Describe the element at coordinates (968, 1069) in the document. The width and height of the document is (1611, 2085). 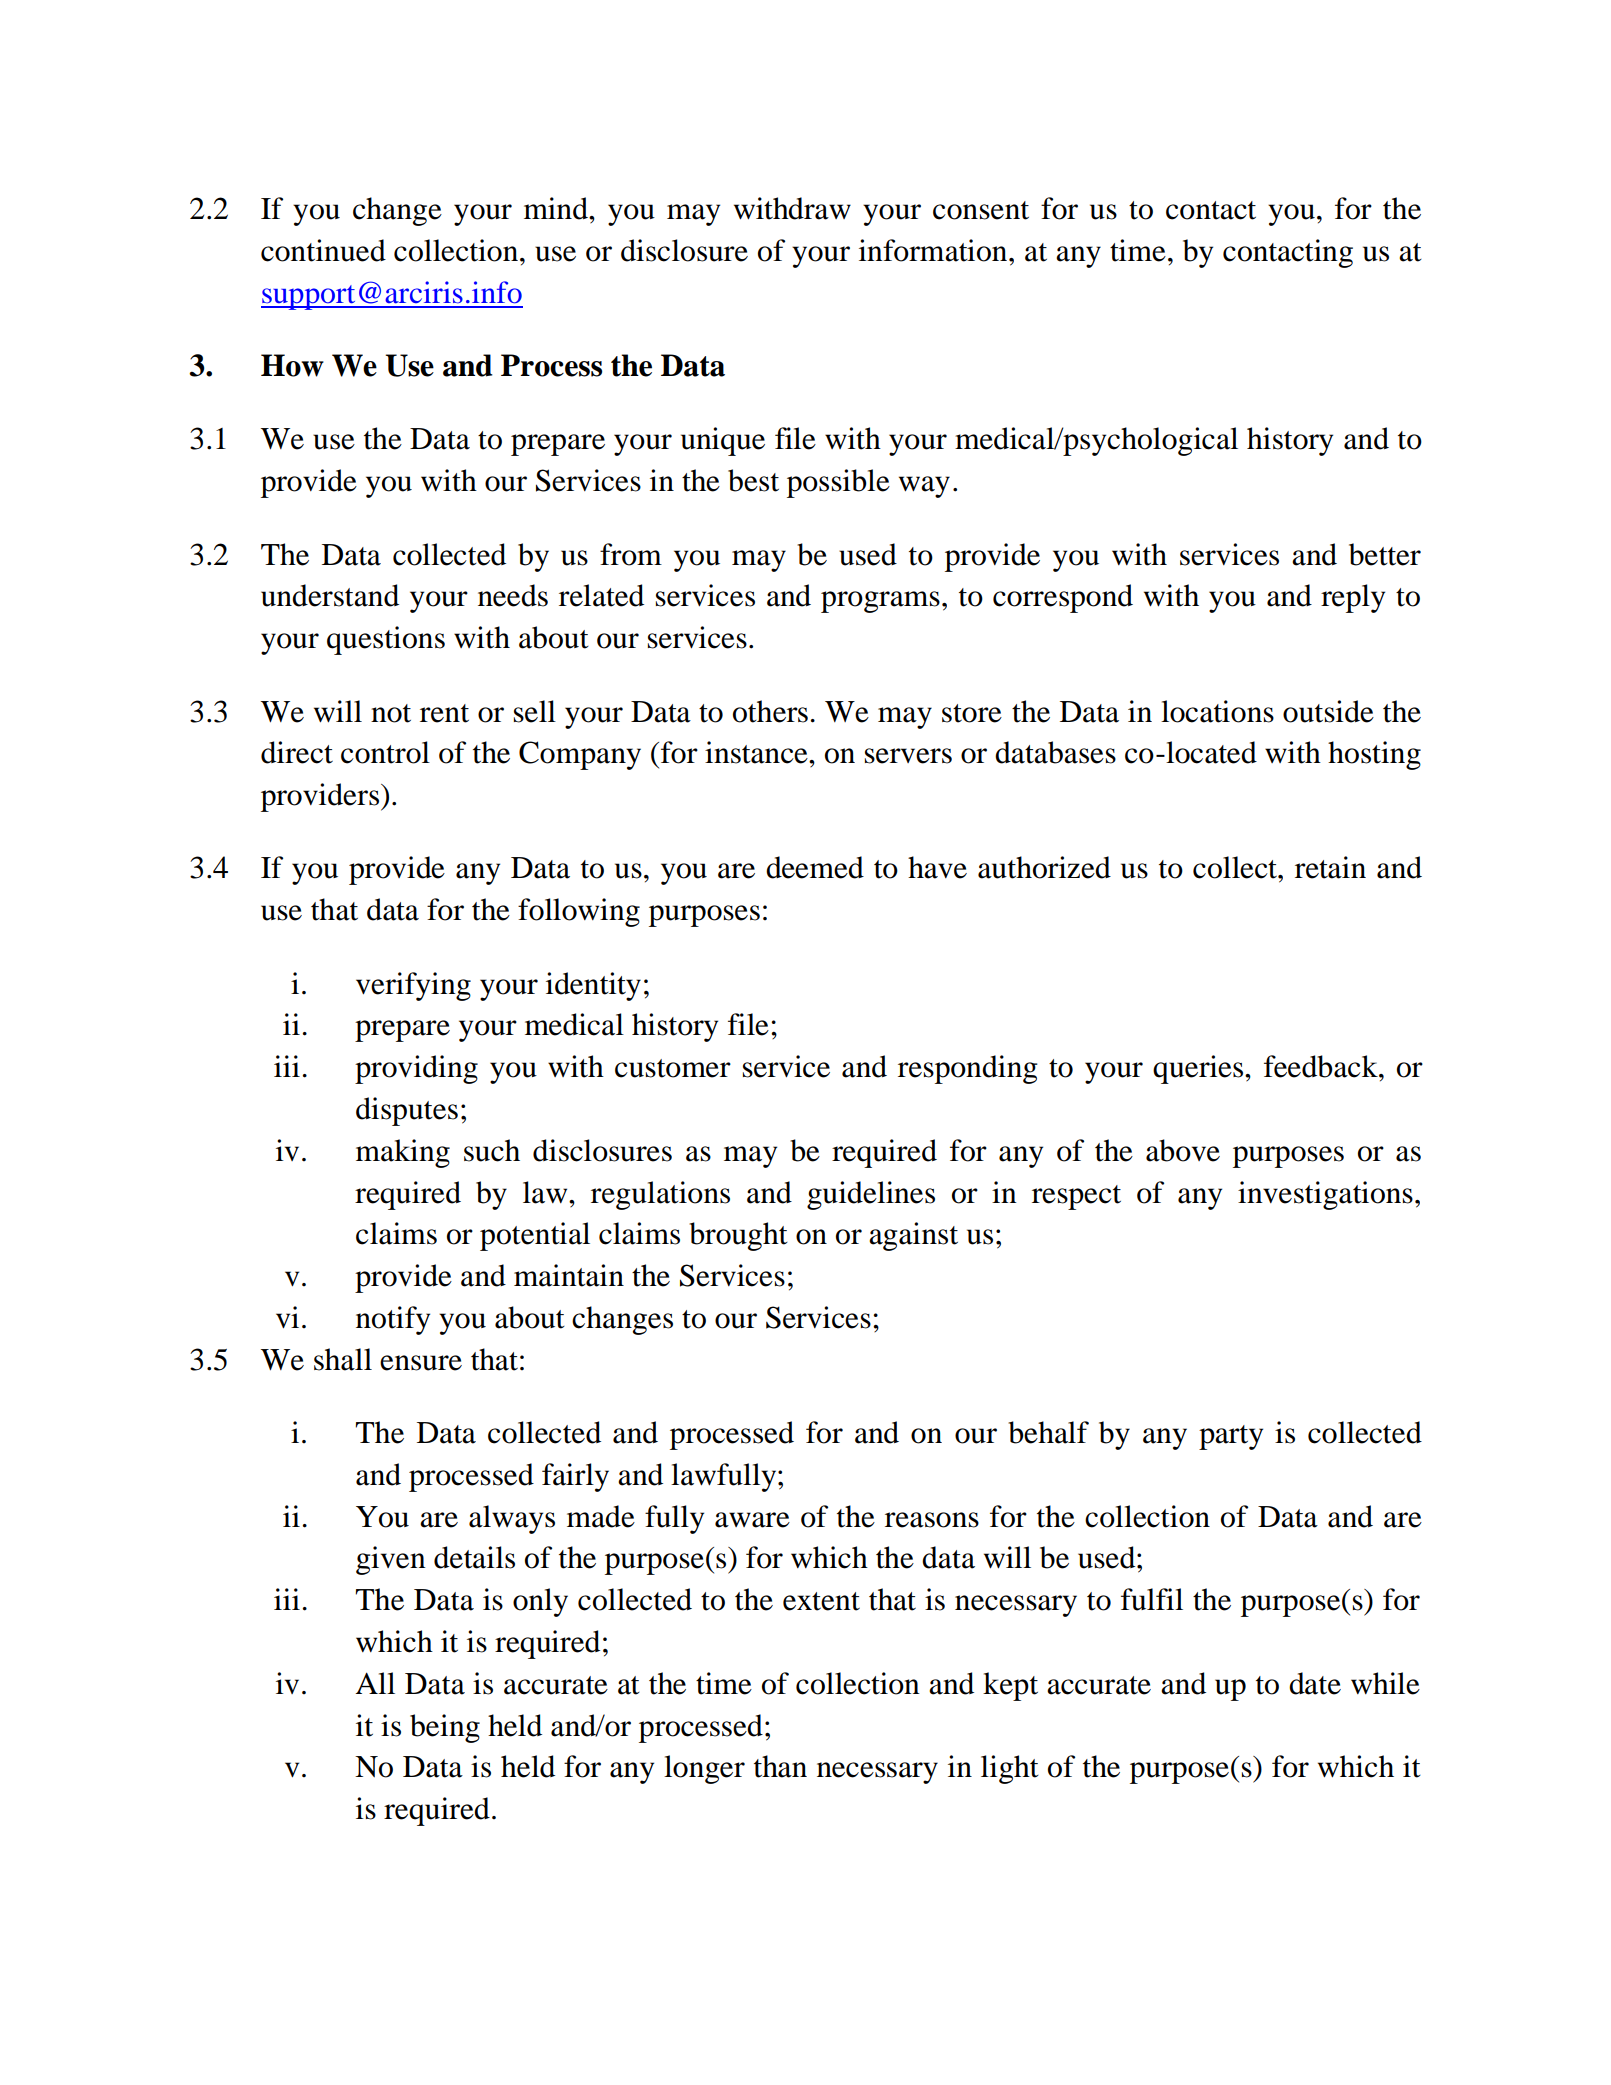
I see `responding` at that location.
